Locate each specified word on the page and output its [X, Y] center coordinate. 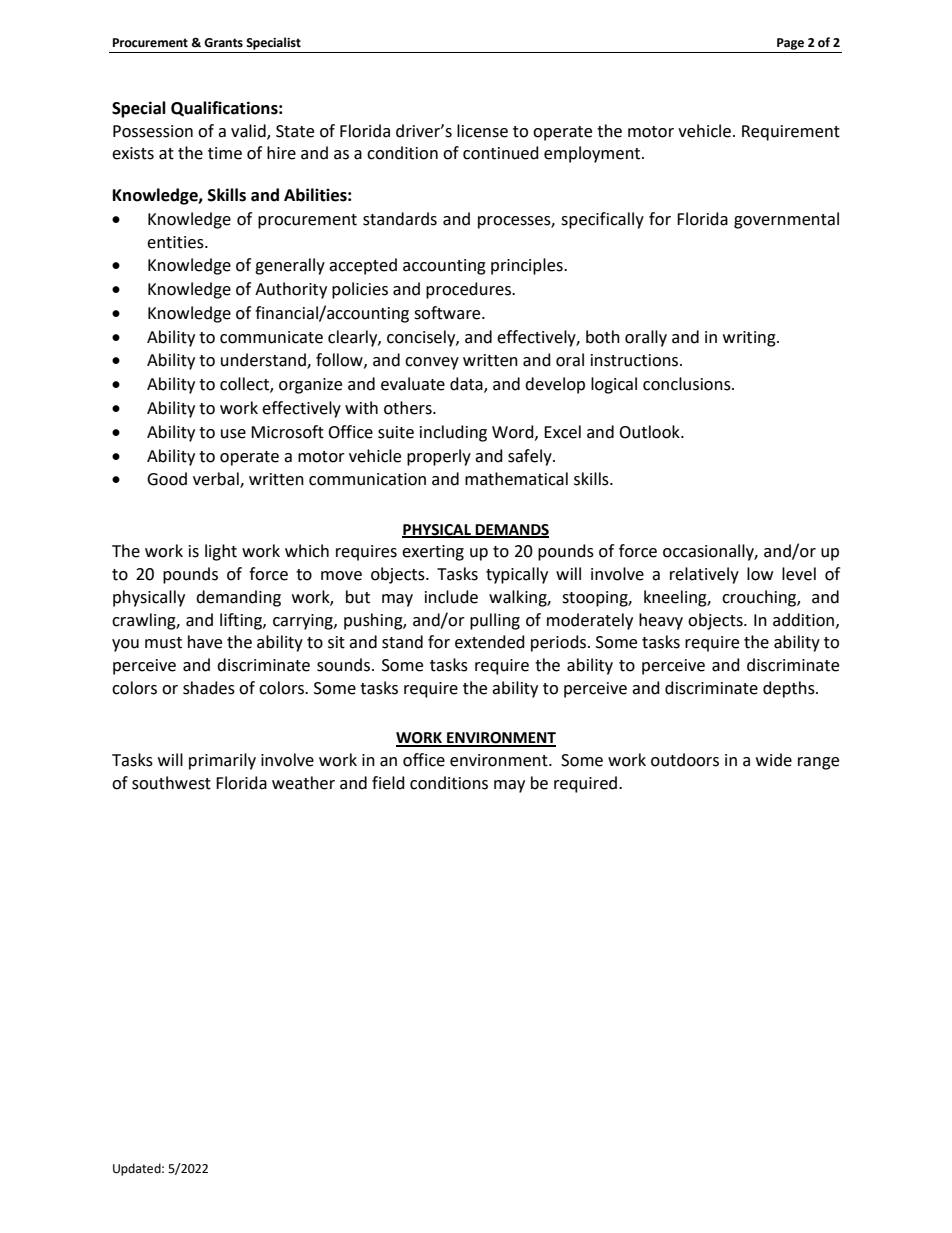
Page [790, 44]
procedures [469, 290]
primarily [222, 761]
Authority [291, 290]
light [221, 552]
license [482, 131]
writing [750, 339]
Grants [223, 43]
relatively [704, 575]
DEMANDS [511, 531]
